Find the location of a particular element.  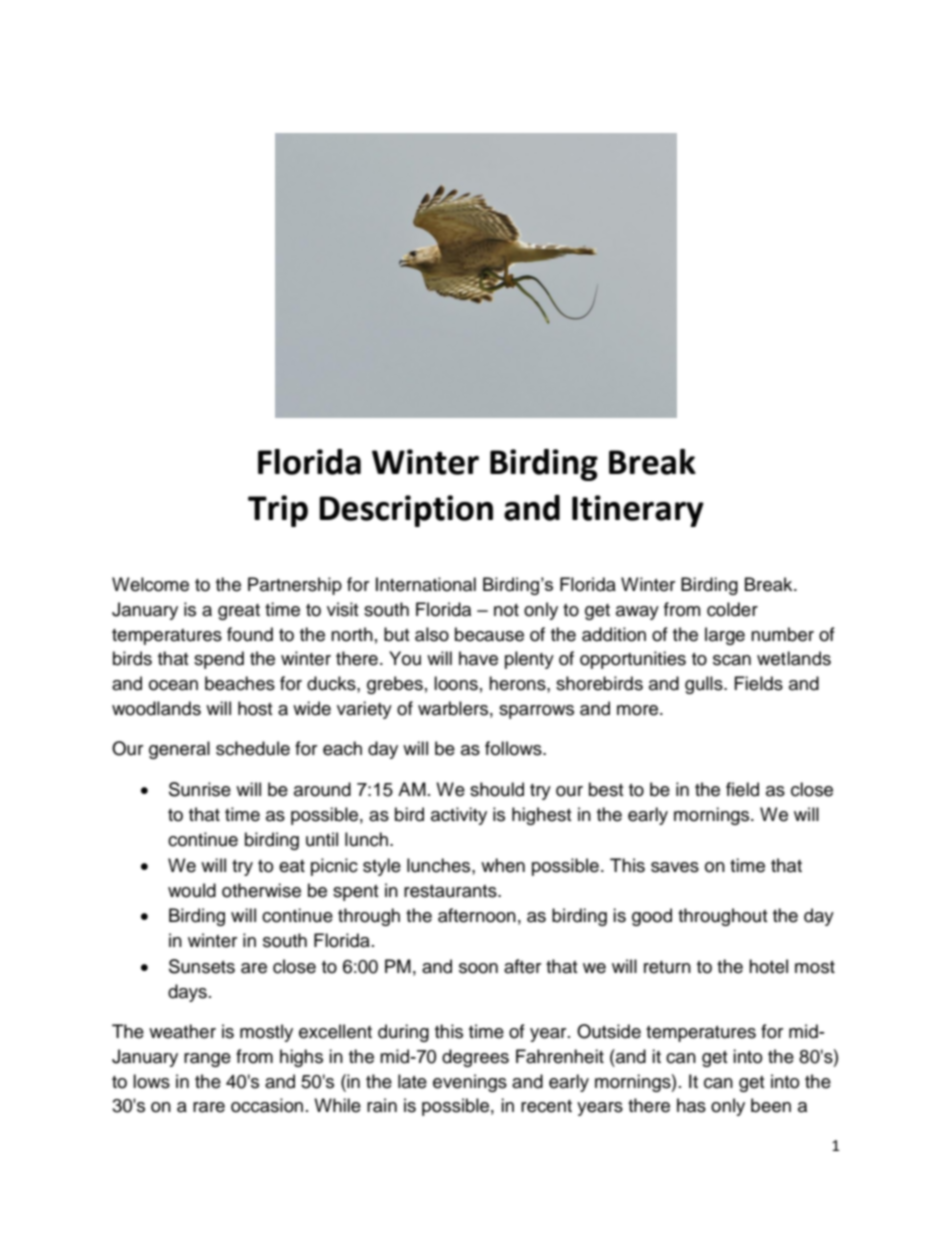

loons is located at coordinates (456, 683).
